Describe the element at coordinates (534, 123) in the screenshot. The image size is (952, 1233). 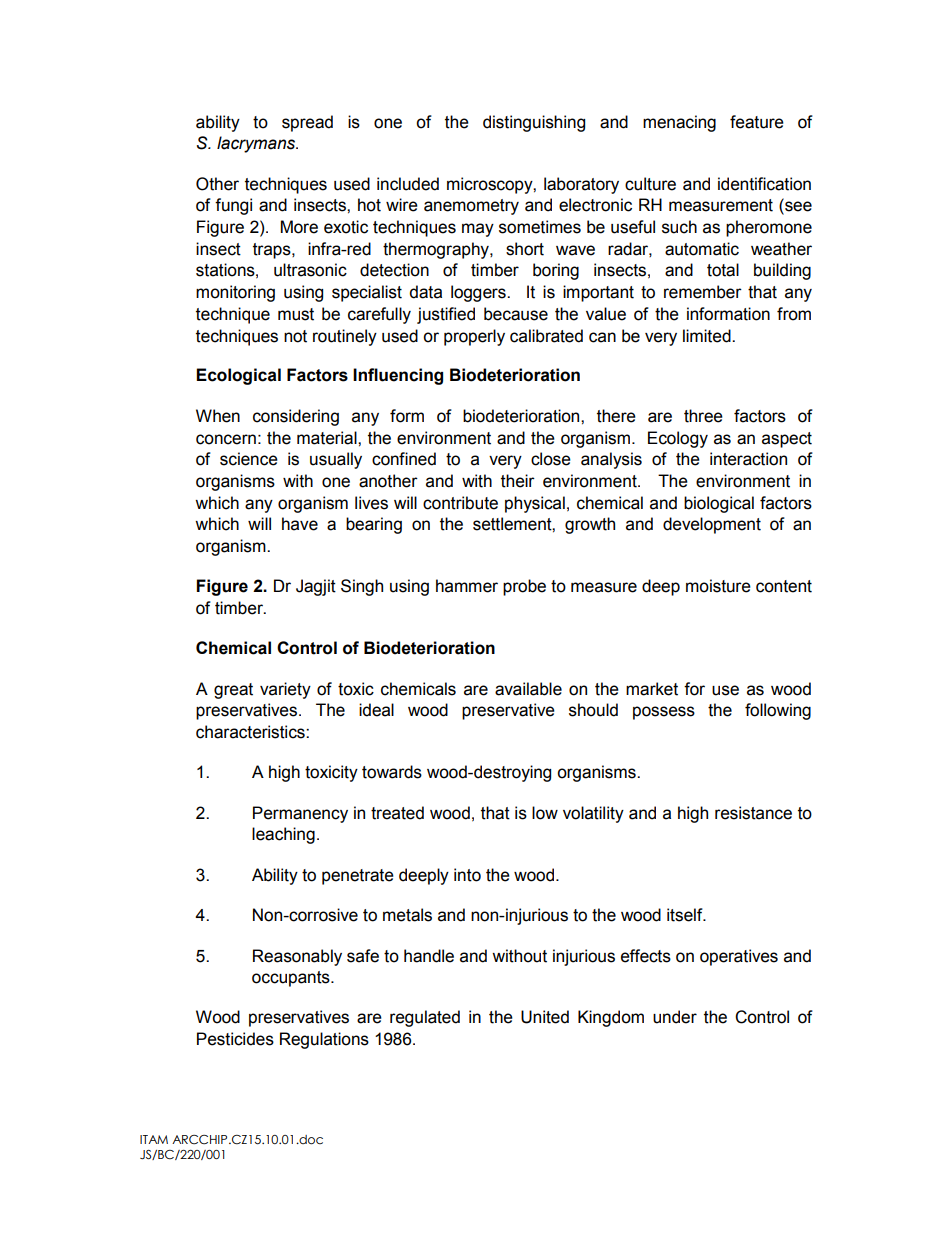
I see `distinguishing` at that location.
